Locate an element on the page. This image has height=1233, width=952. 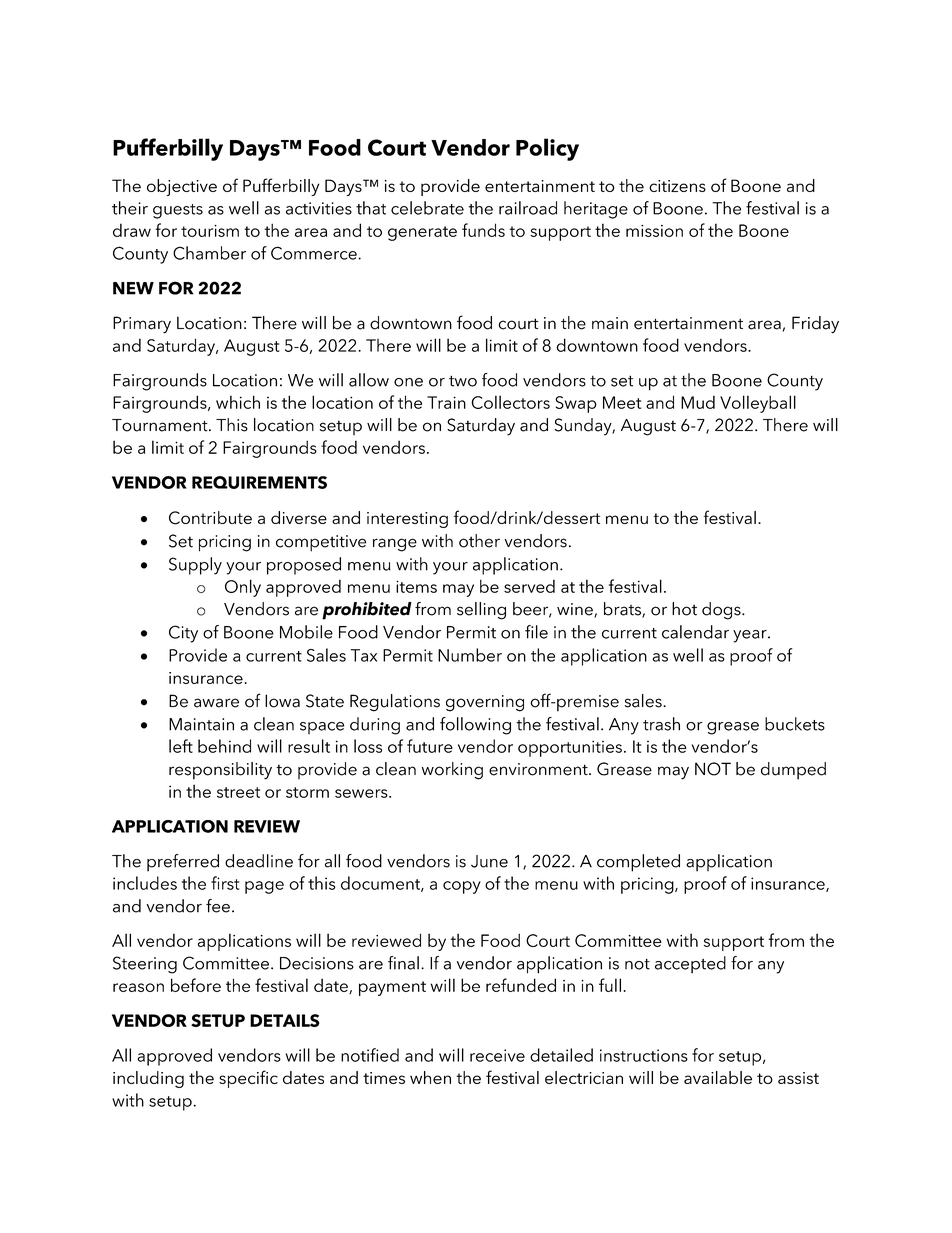
receive is located at coordinates (497, 1055).
